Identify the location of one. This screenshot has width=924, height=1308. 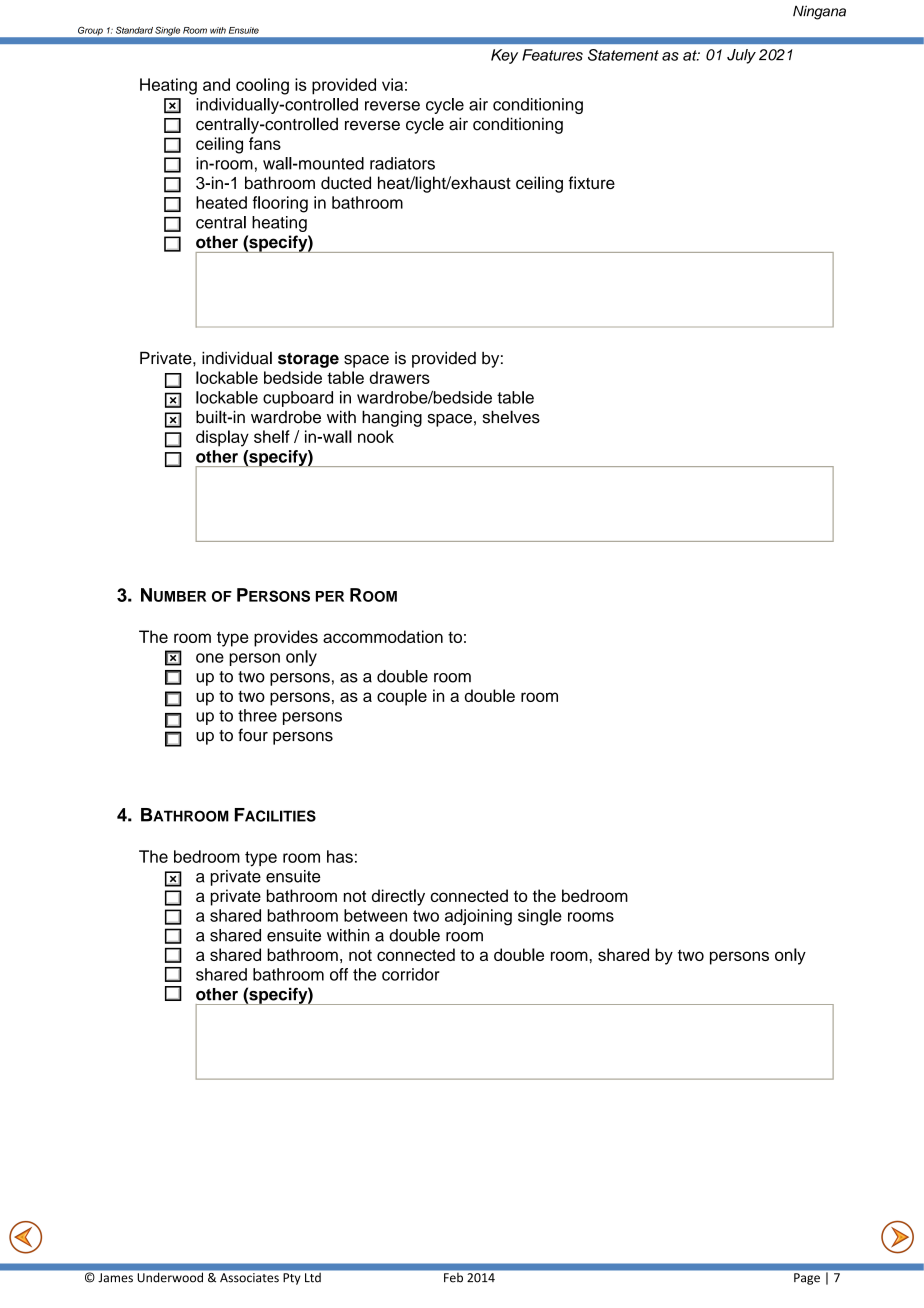
(210, 658).
